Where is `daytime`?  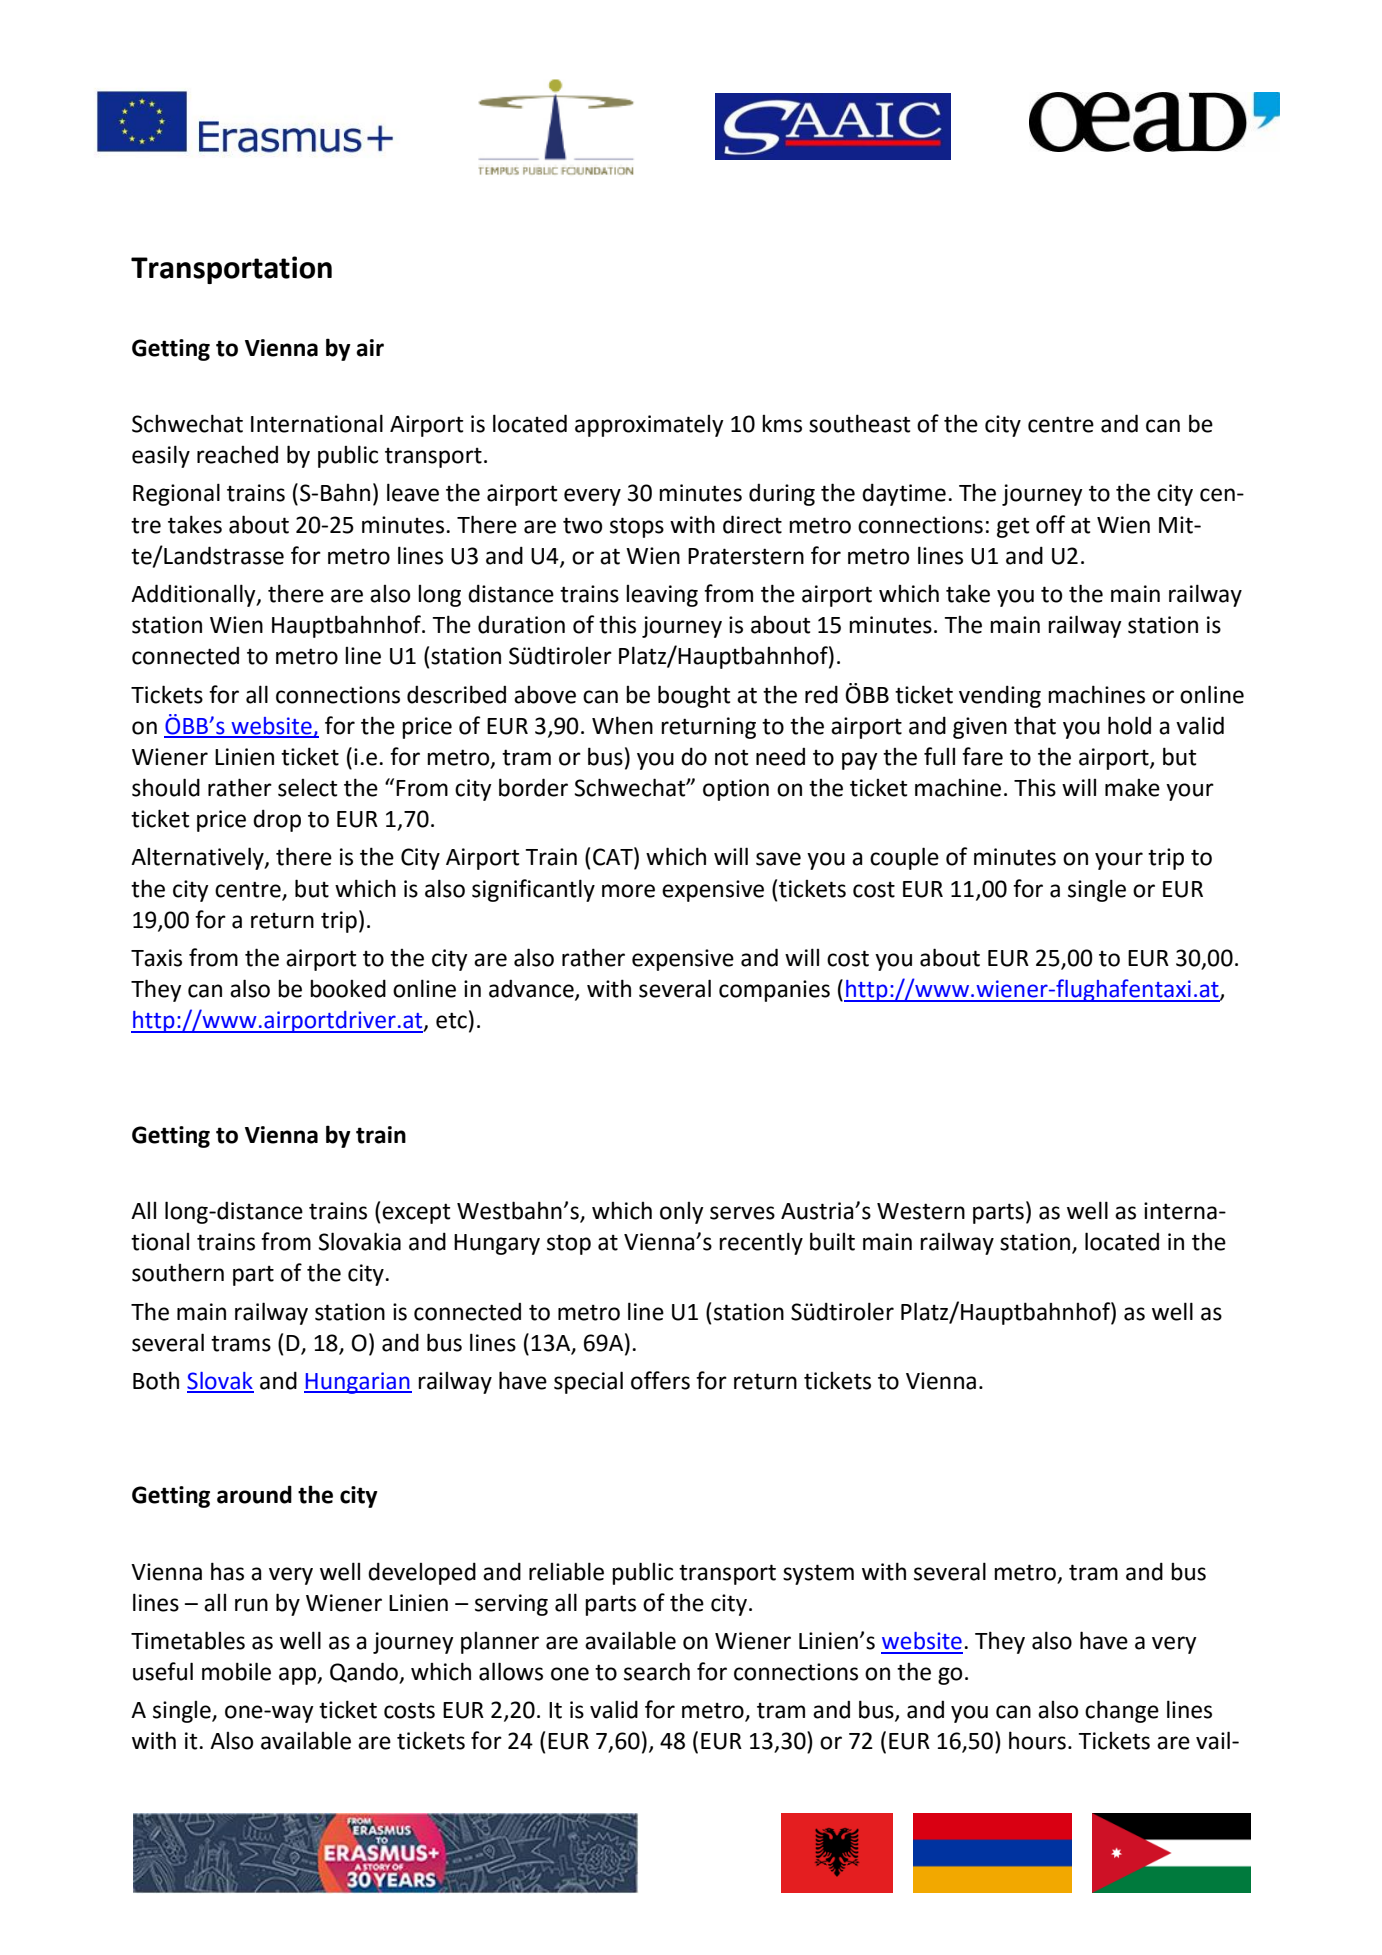
daytime is located at coordinates (904, 494).
